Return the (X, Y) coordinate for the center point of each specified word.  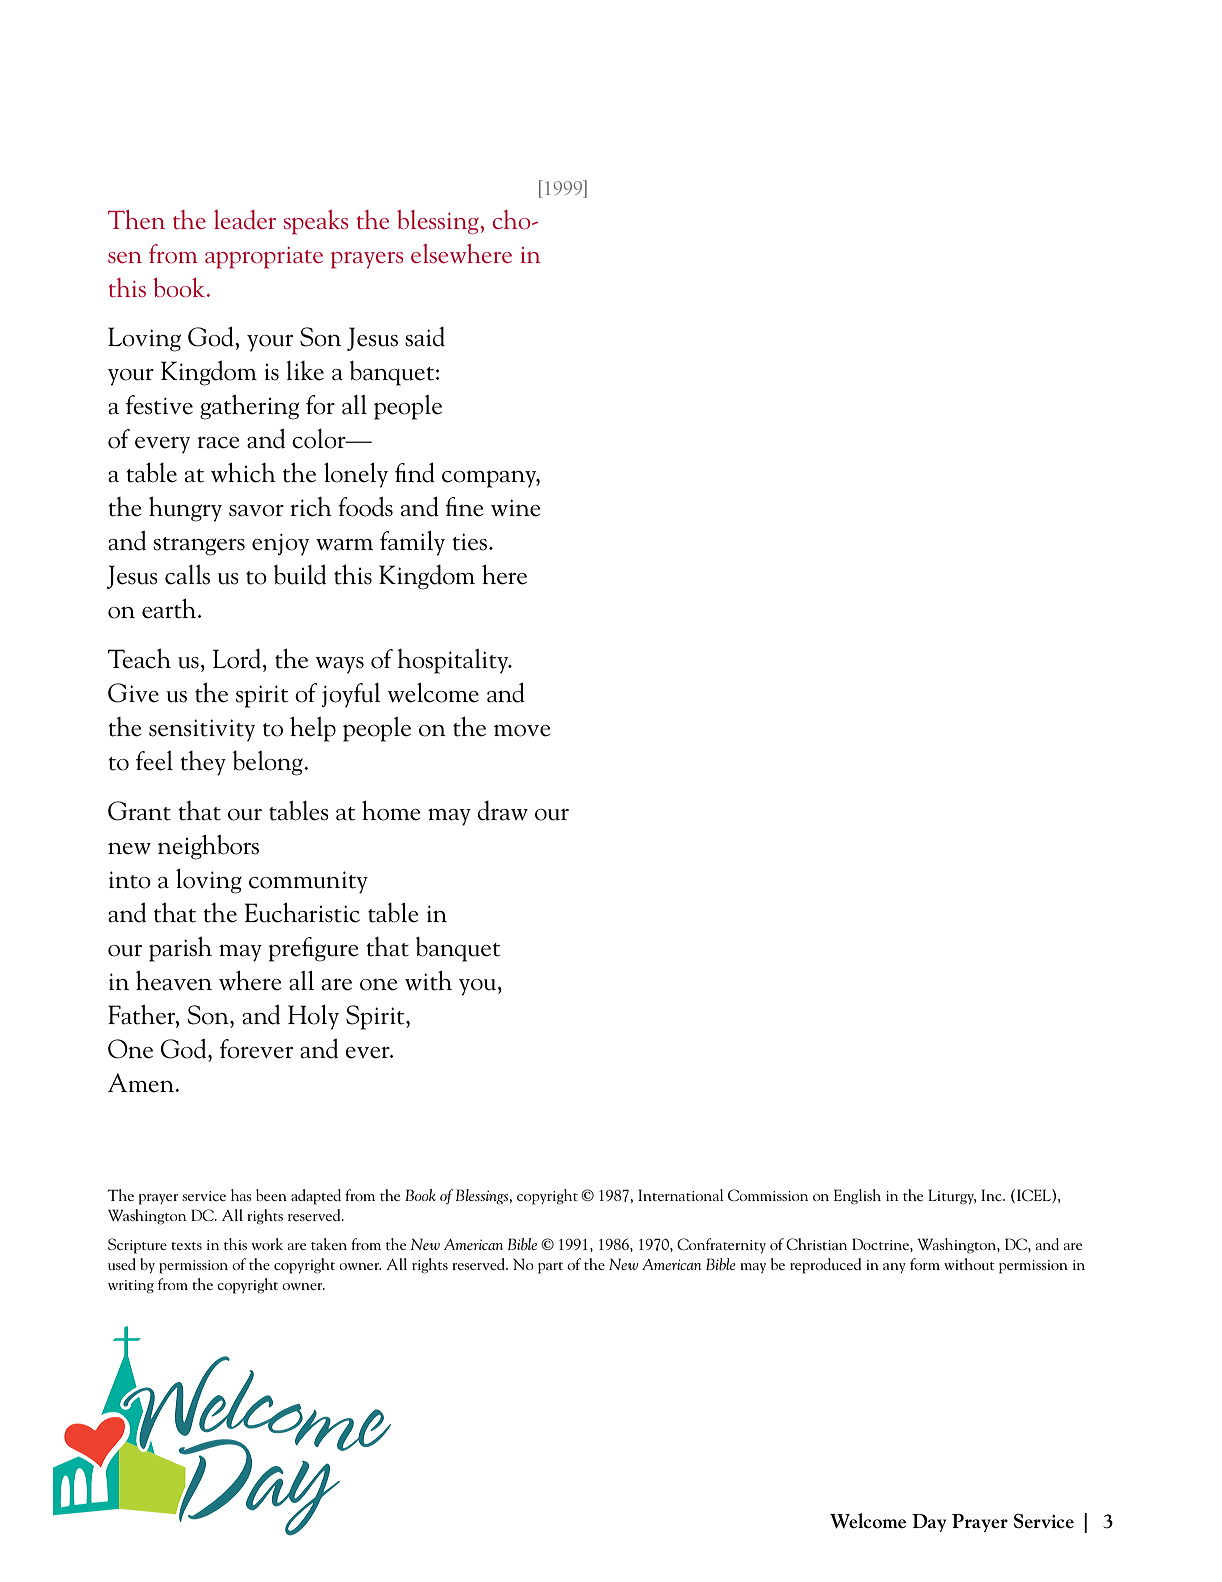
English (857, 1197)
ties (469, 542)
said (425, 337)
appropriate (264, 258)
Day (929, 1523)
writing (131, 1287)
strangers (199, 546)
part (550, 1268)
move (522, 731)
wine (516, 508)
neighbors (208, 847)
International (681, 1195)
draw (503, 811)
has (241, 1195)
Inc (992, 1195)
